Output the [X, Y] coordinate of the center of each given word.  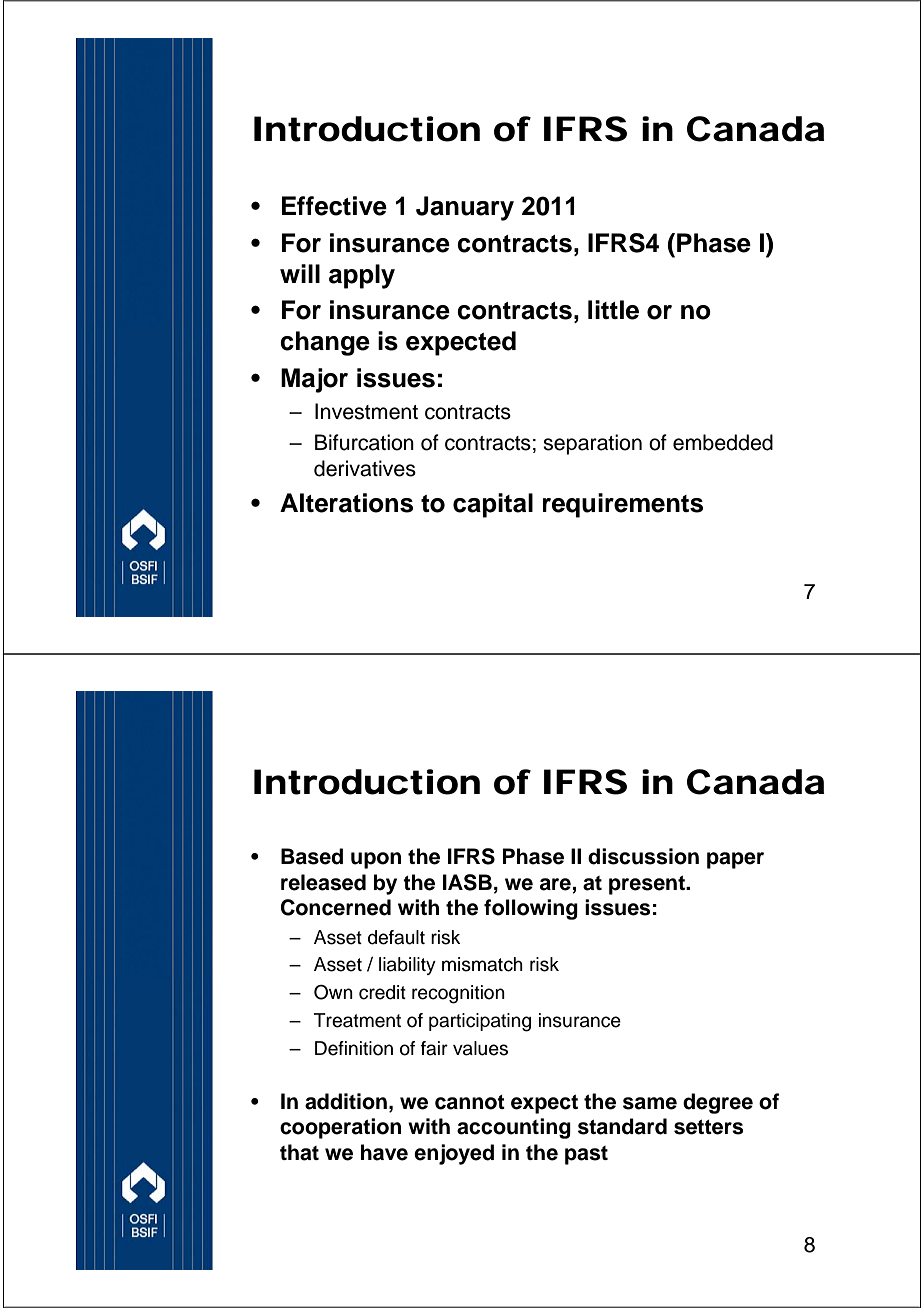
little [613, 310]
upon [376, 860]
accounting [514, 1128]
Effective [334, 206]
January [465, 208]
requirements [623, 505]
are [555, 884]
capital [493, 505]
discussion [643, 856]
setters [708, 1127]
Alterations [346, 503]
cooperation [340, 1128]
